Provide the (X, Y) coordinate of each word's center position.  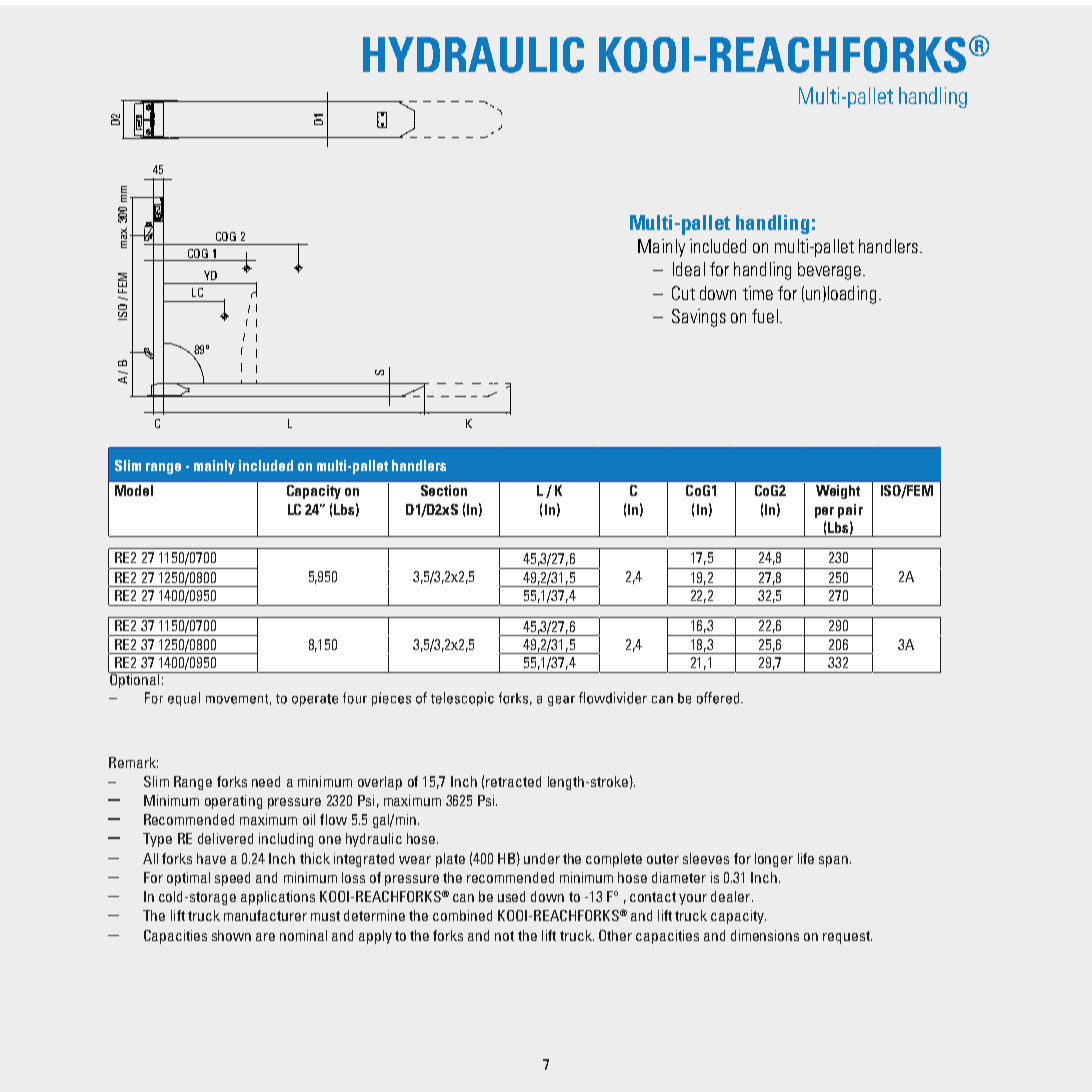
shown (231, 935)
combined (462, 915)
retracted (513, 781)
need (266, 781)
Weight (838, 492)
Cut (683, 293)
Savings (699, 318)
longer (774, 860)
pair (850, 511)
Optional (135, 679)
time (758, 293)
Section (444, 490)
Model (134, 490)
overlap (380, 783)
